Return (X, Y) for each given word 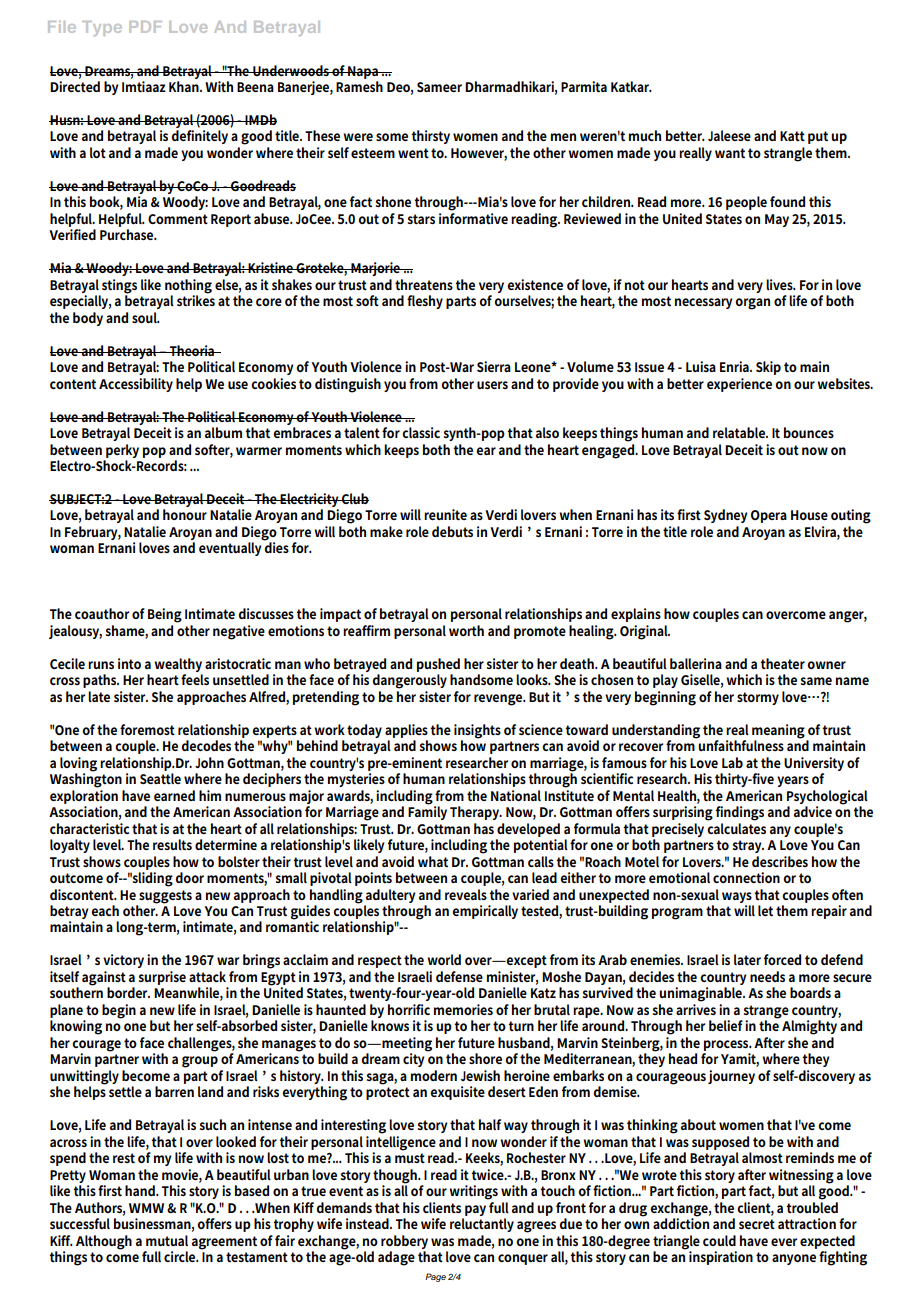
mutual (167, 1240)
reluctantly (482, 1225)
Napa (363, 72)
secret (757, 1224)
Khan (185, 86)
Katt (792, 136)
